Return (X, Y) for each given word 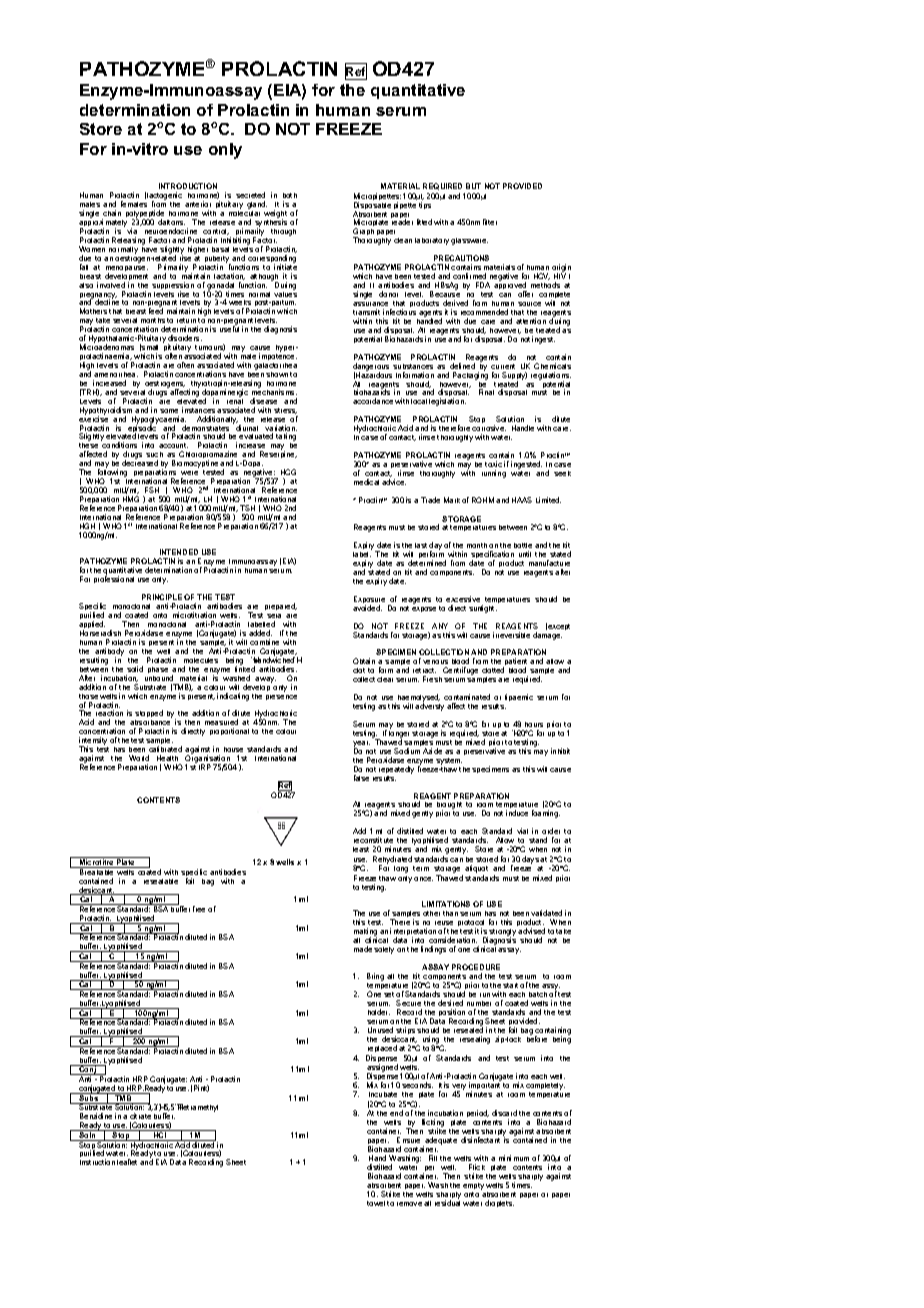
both (290, 195)
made (363, 949)
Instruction (97, 1162)
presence (281, 697)
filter (490, 222)
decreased (140, 463)
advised (531, 931)
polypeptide (145, 215)
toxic (493, 466)
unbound (159, 678)
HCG (288, 472)
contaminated (467, 697)
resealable (161, 881)
